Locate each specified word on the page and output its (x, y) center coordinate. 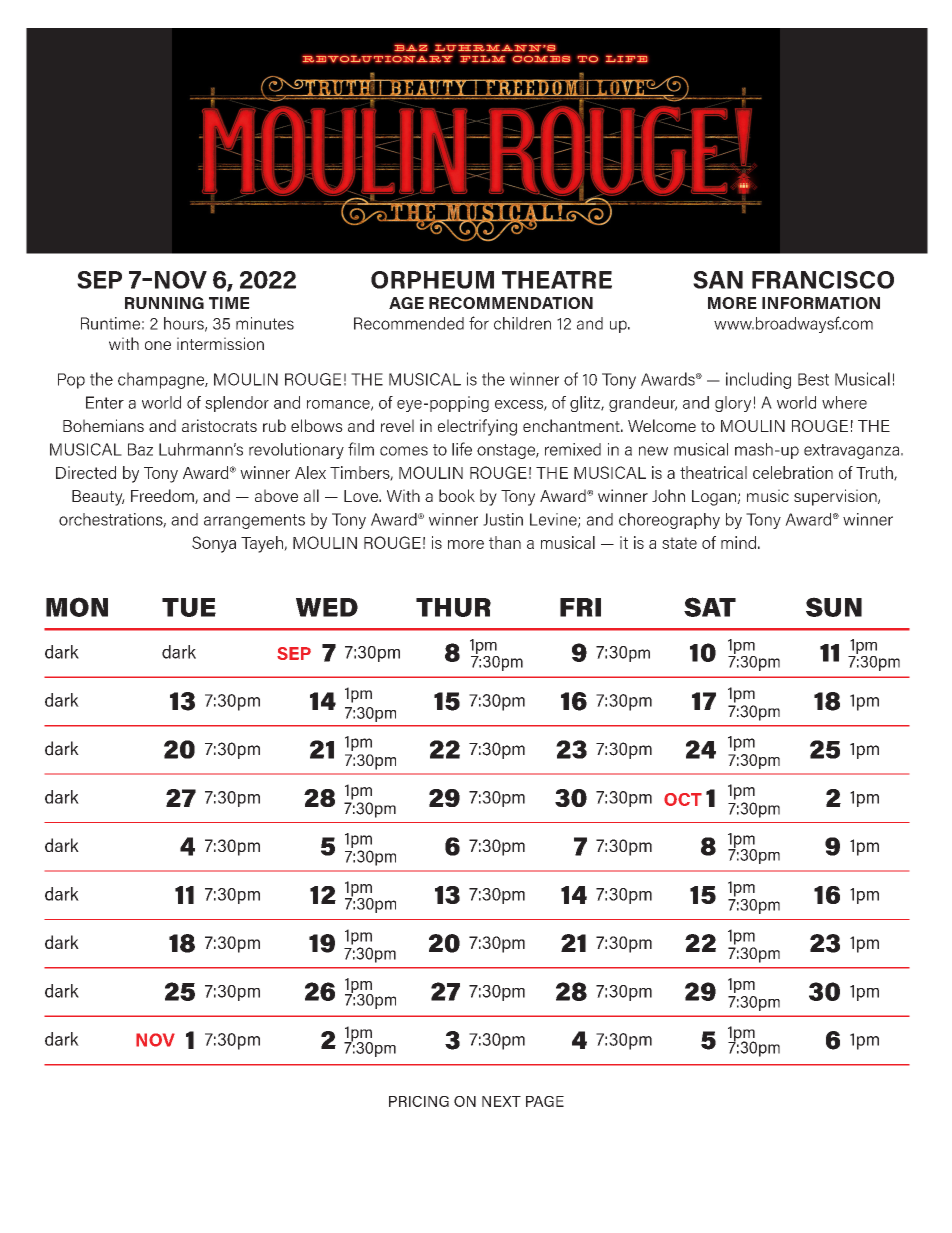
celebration (793, 472)
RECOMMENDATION (511, 303)
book (457, 495)
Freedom (163, 496)
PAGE (545, 1101)
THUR (453, 607)
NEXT (501, 1101)
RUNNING (164, 303)
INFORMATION (821, 303)
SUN (834, 607)
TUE (189, 607)
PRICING (419, 1101)
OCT (683, 799)
